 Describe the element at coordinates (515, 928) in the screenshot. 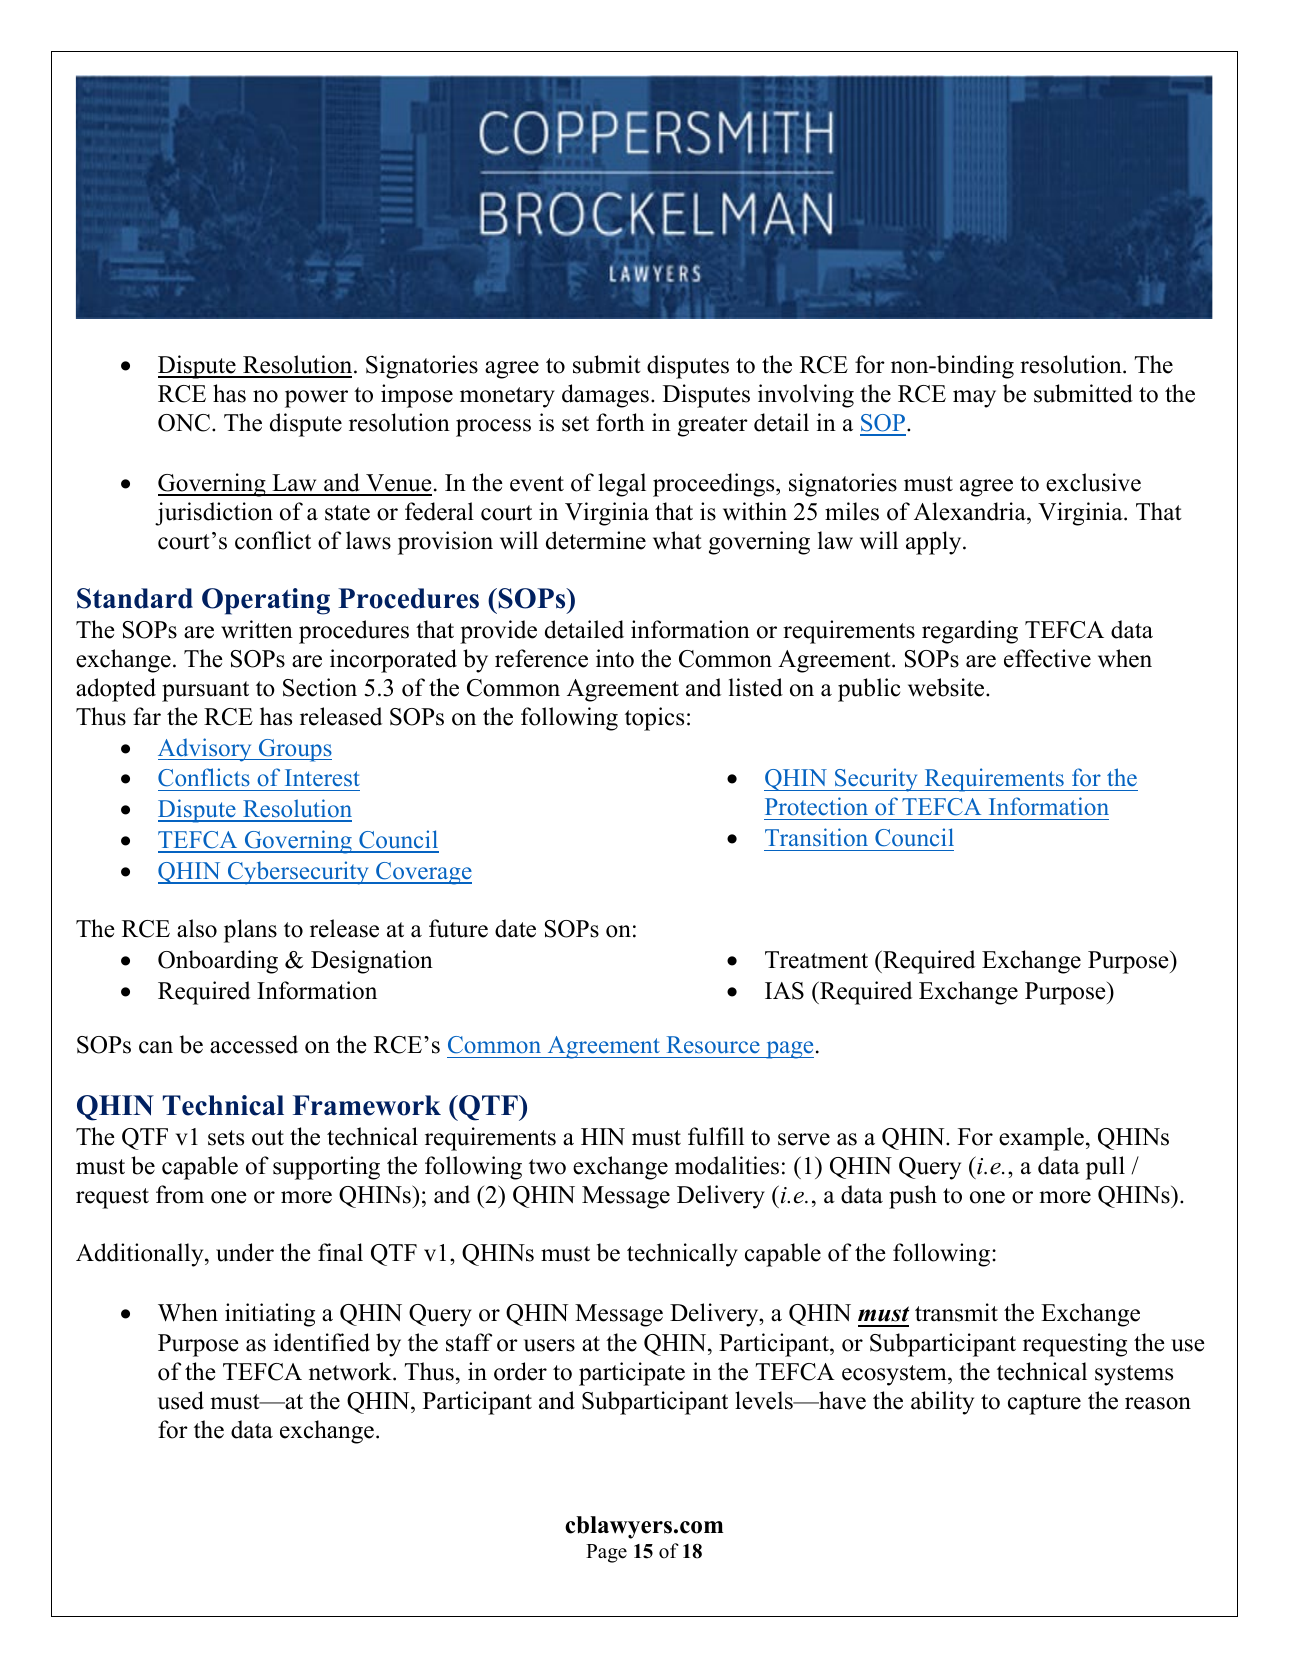

I see `date` at that location.
